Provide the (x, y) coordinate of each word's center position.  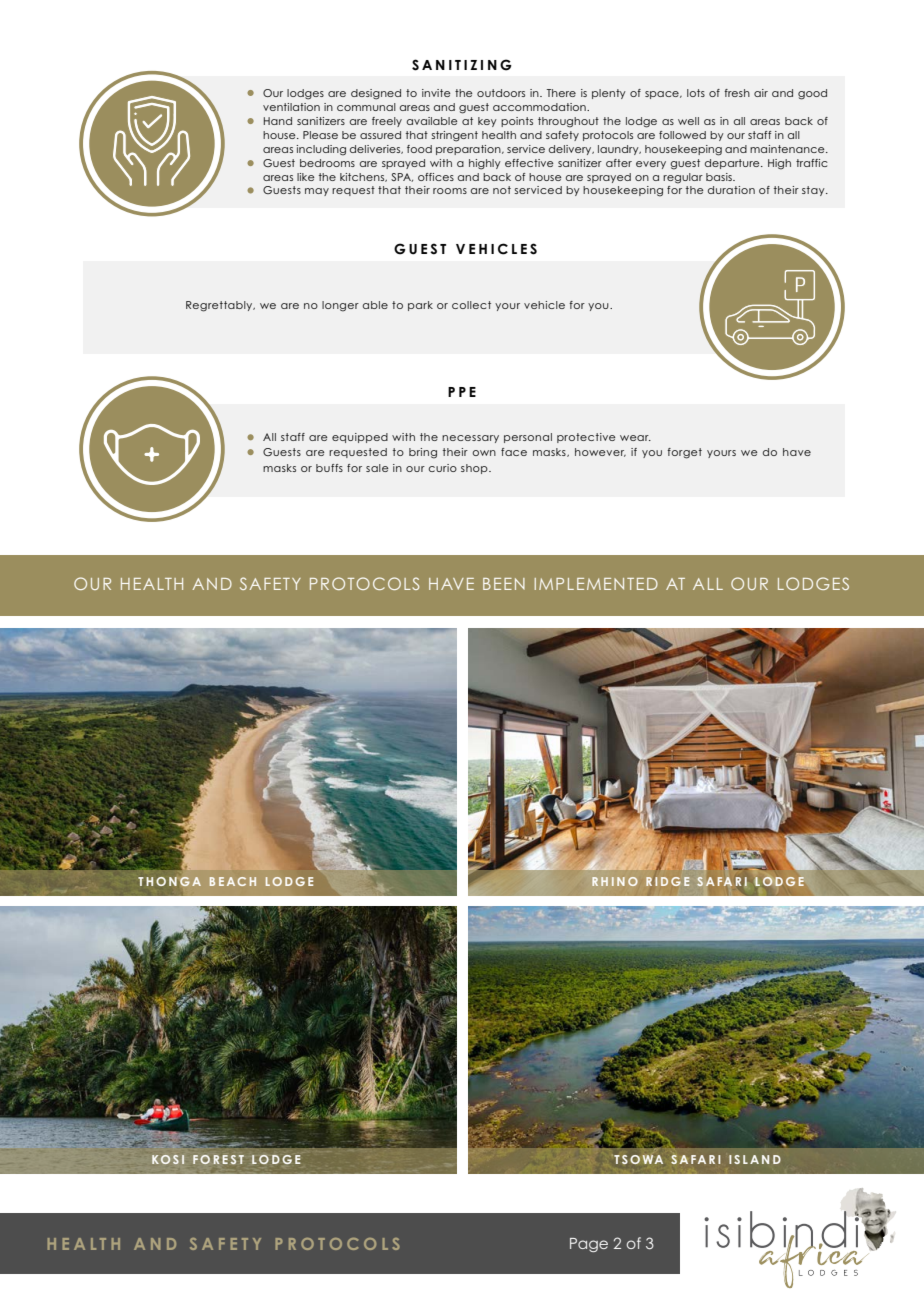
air (761, 93)
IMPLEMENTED (596, 584)
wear (635, 438)
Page (589, 1245)
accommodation (540, 107)
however (600, 452)
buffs (329, 468)
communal (366, 107)
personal (528, 438)
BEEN (504, 584)
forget (684, 453)
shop (475, 469)
